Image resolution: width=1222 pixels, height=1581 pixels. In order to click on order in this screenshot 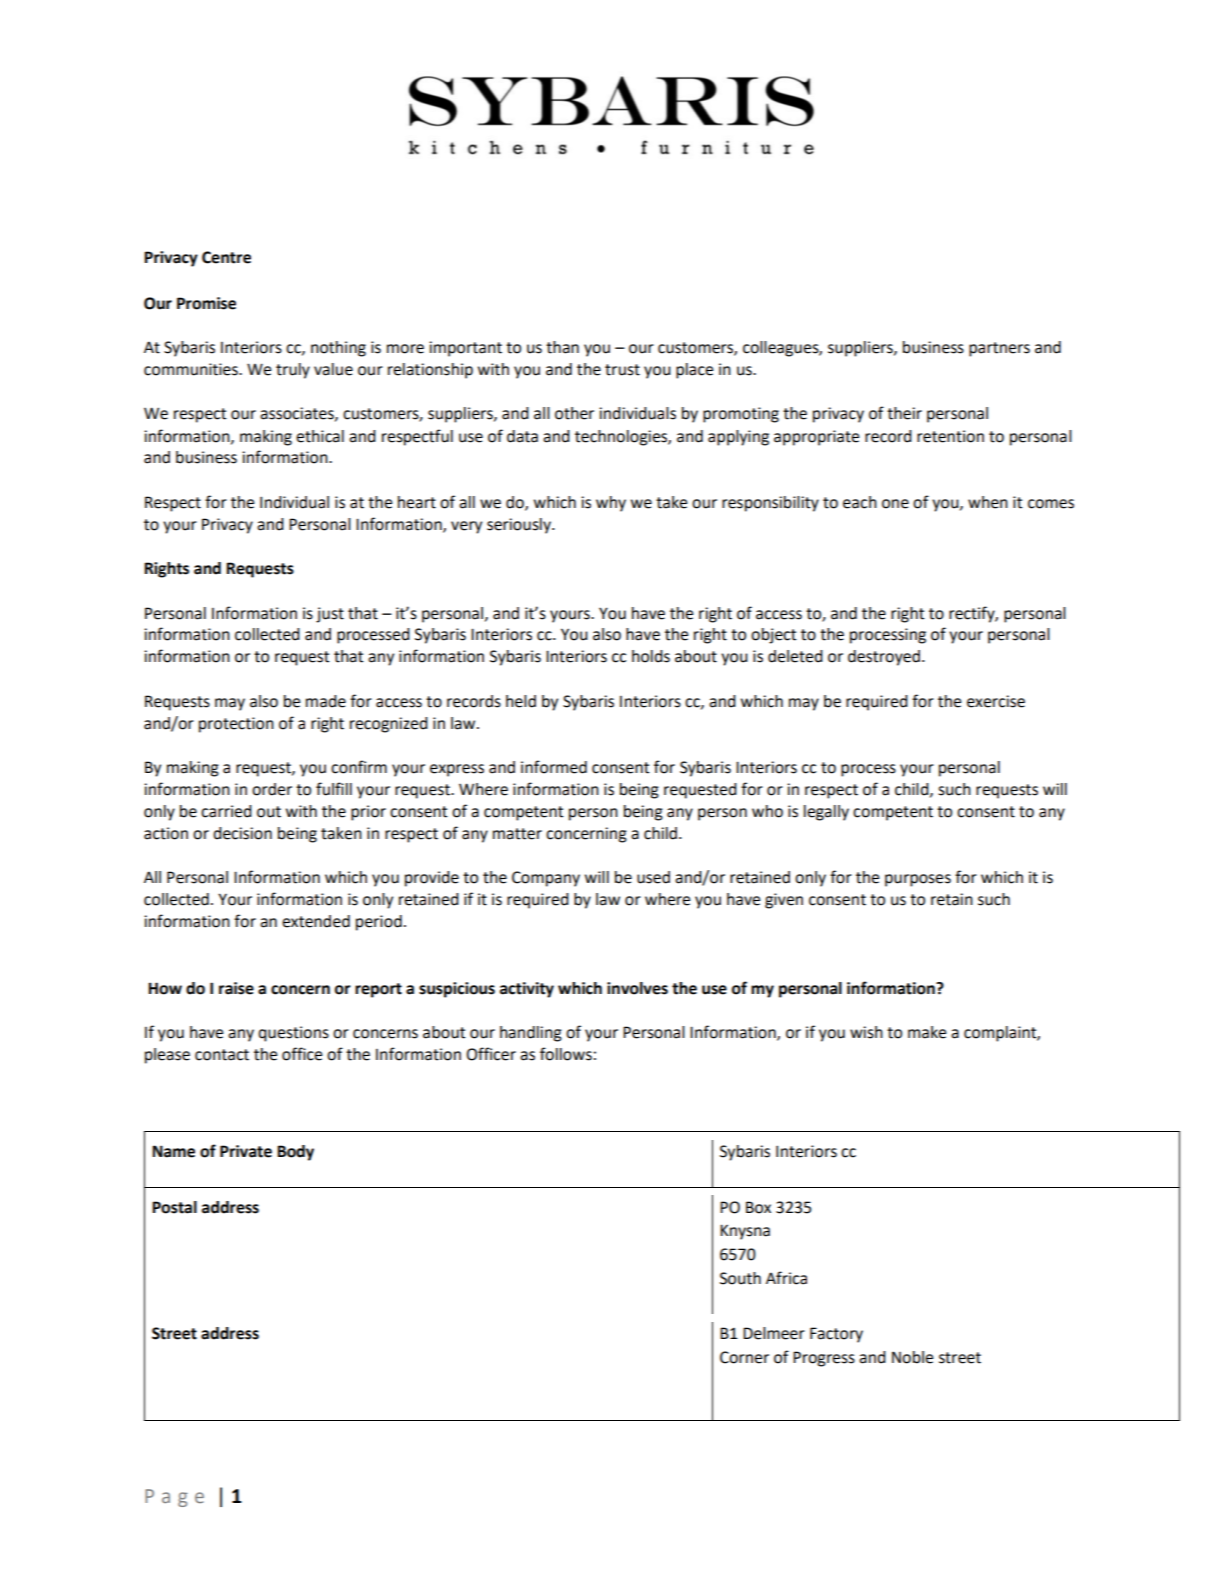, I will do `click(272, 789)`.
